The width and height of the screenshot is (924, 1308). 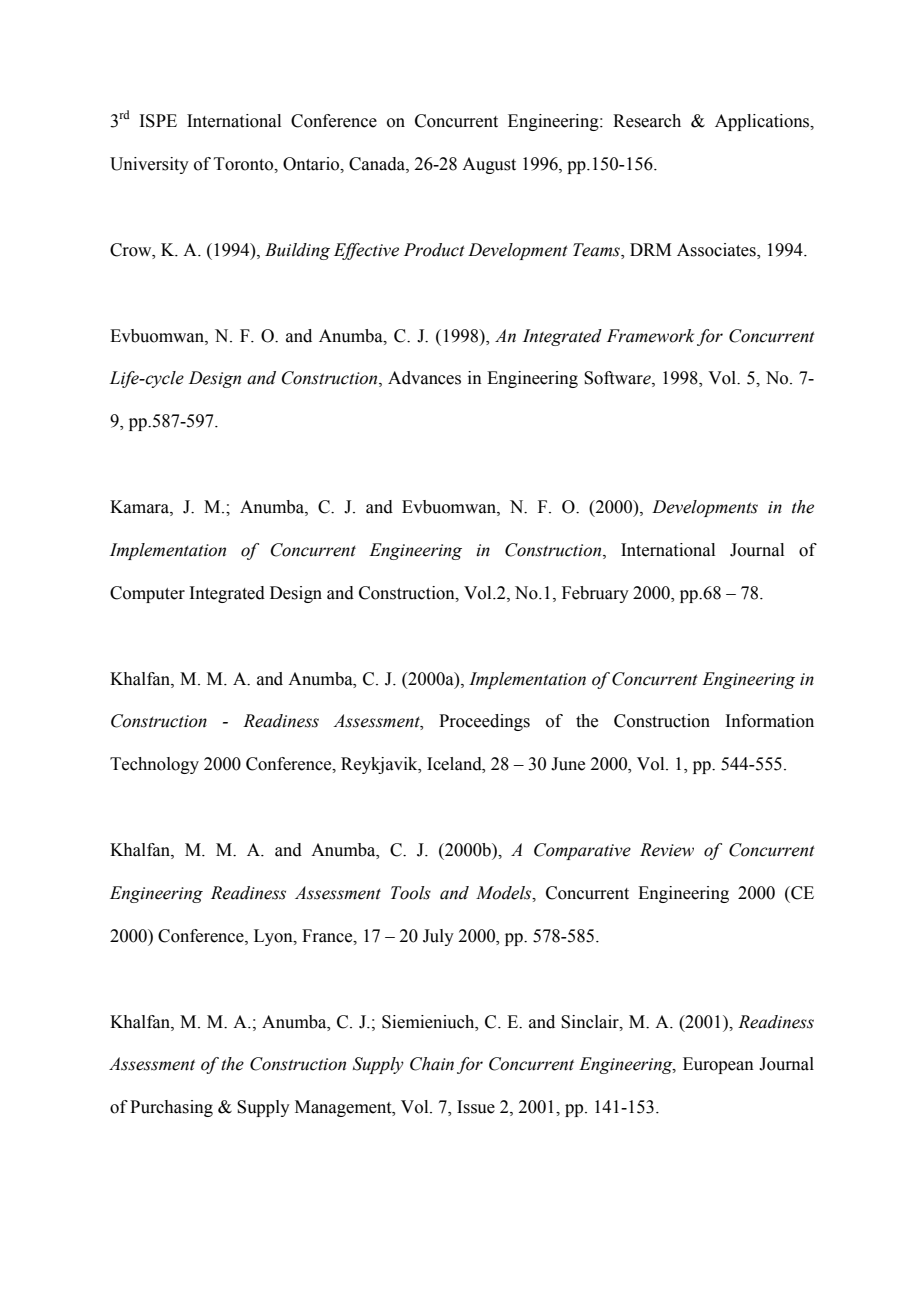 I want to click on Chain, so click(x=432, y=1064).
